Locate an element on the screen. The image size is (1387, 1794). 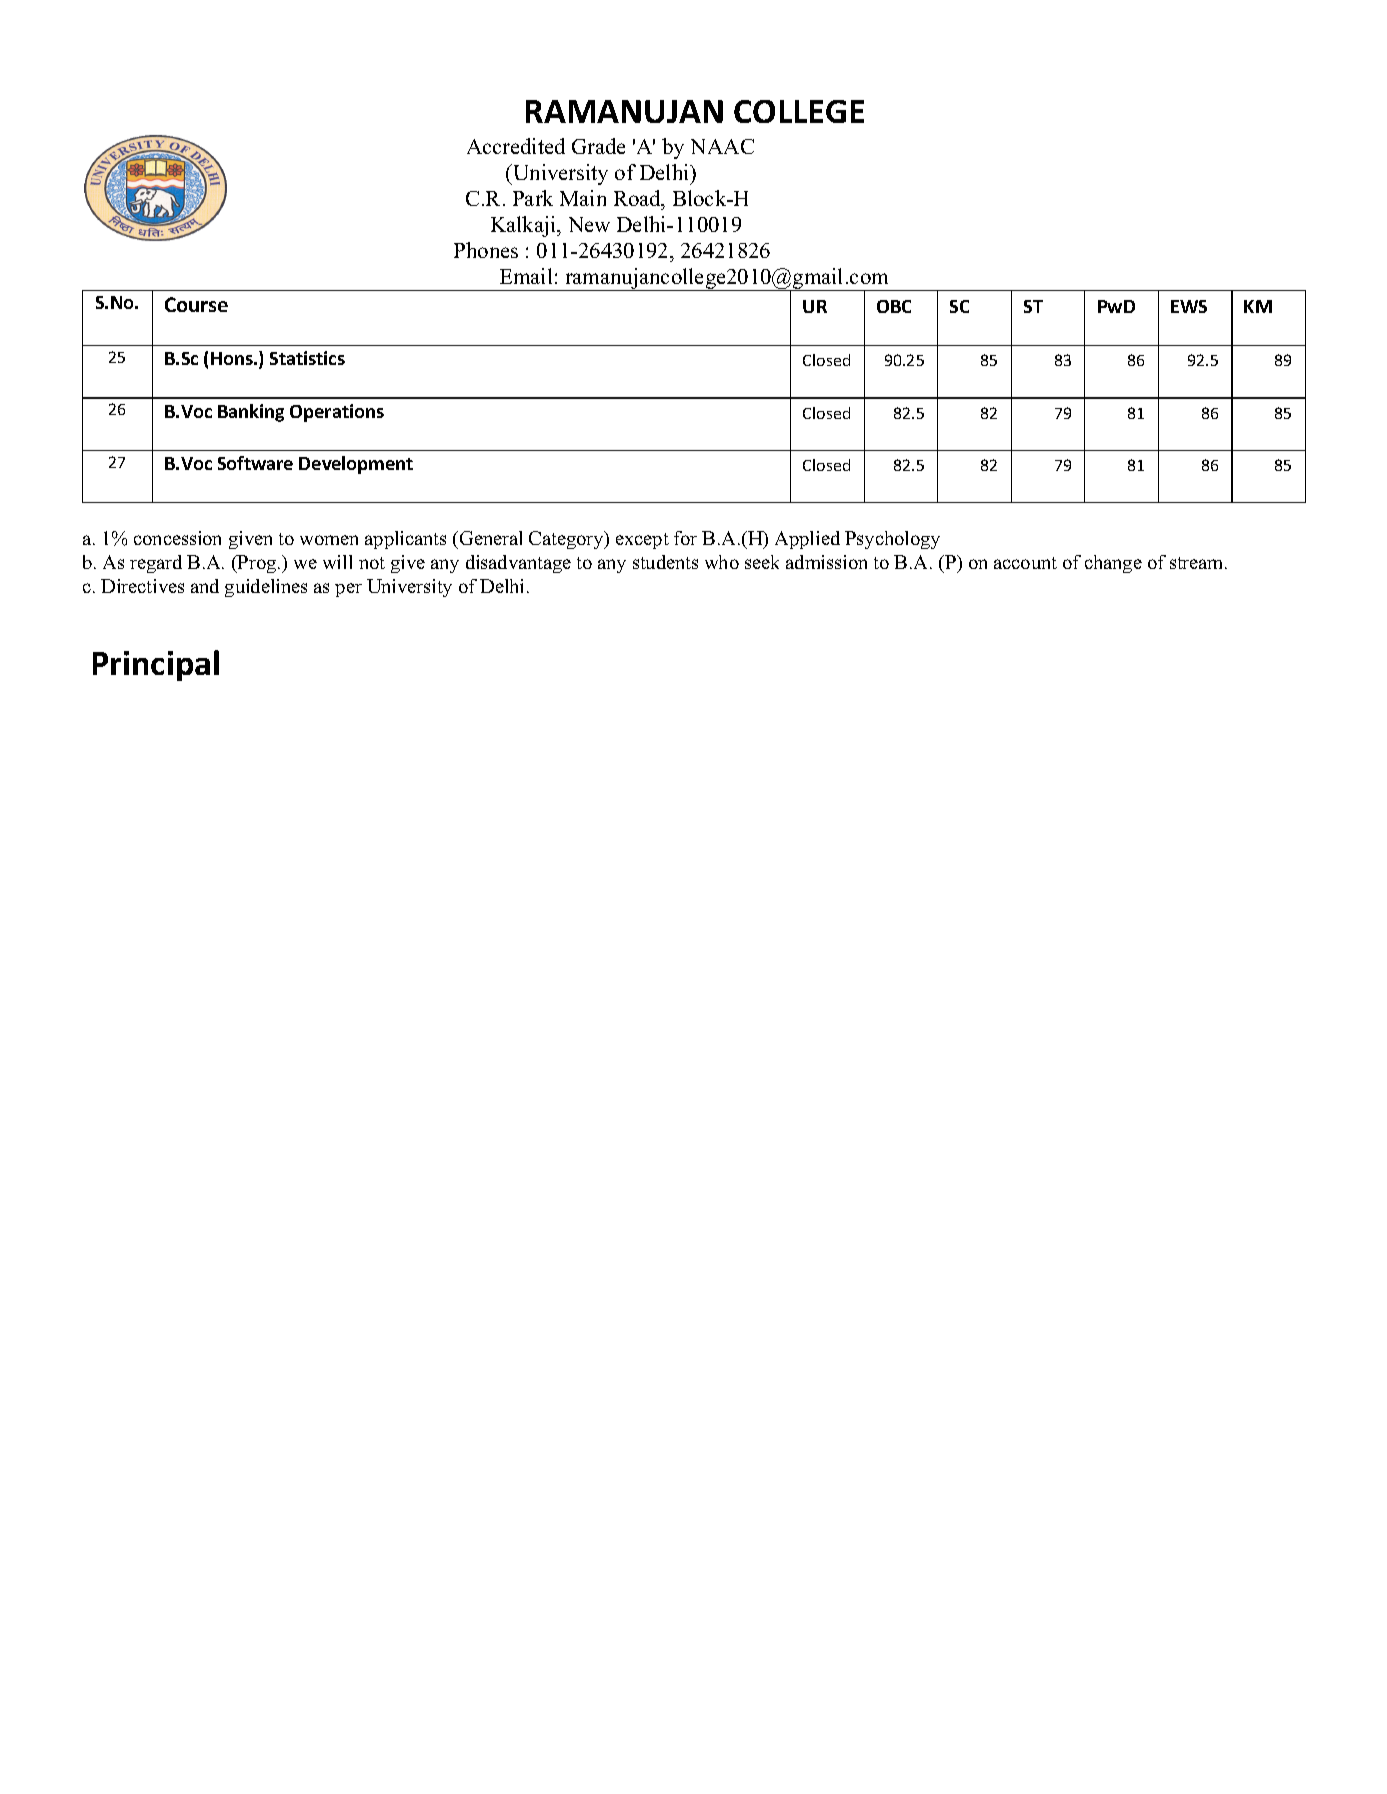
Grade is located at coordinates (598, 146).
